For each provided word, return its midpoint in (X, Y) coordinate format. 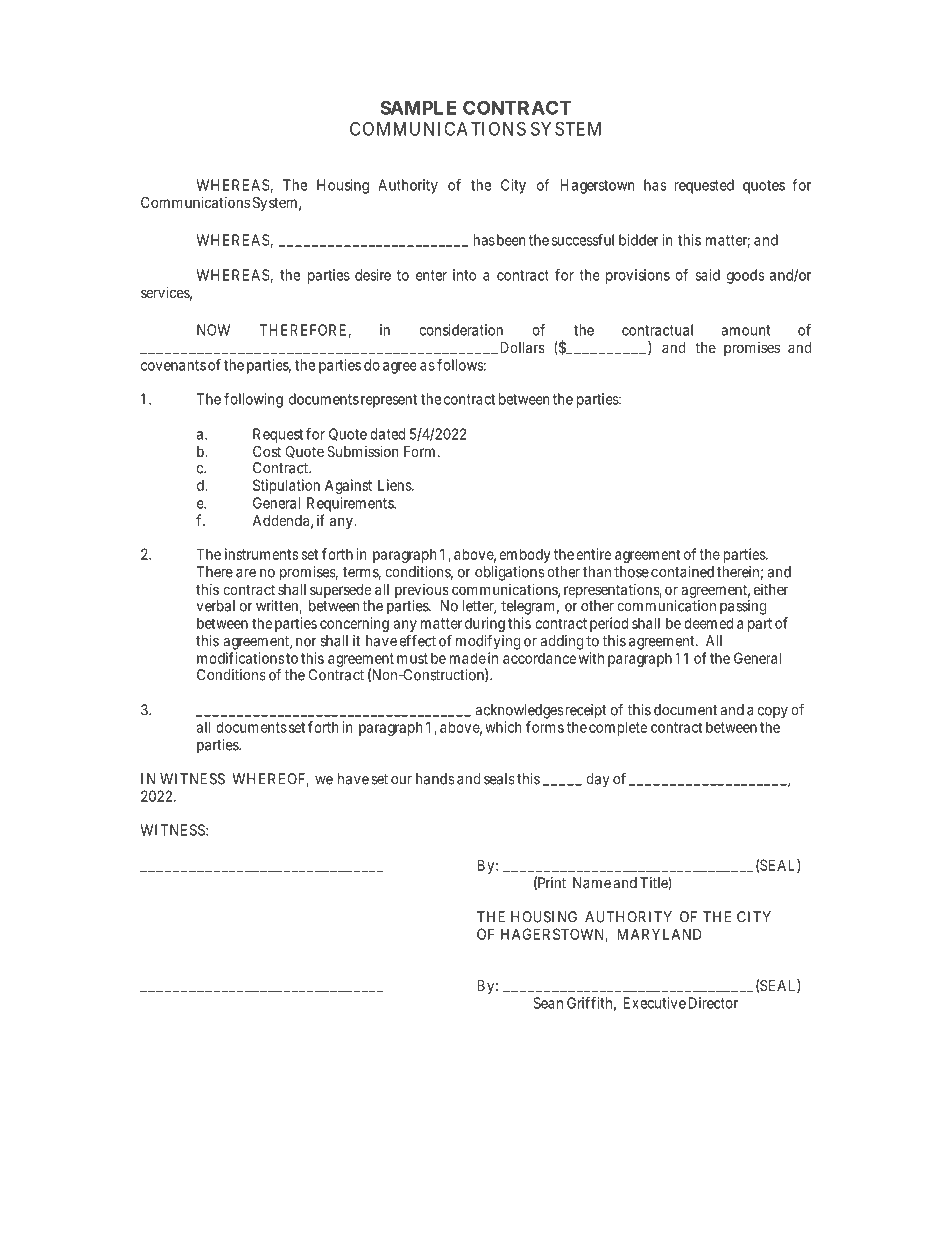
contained (682, 572)
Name (592, 883)
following (253, 400)
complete (618, 728)
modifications (240, 658)
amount (745, 330)
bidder (639, 240)
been (509, 240)
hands (435, 779)
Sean (548, 1003)
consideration (461, 330)
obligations (509, 573)
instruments (261, 554)
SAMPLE (418, 107)
